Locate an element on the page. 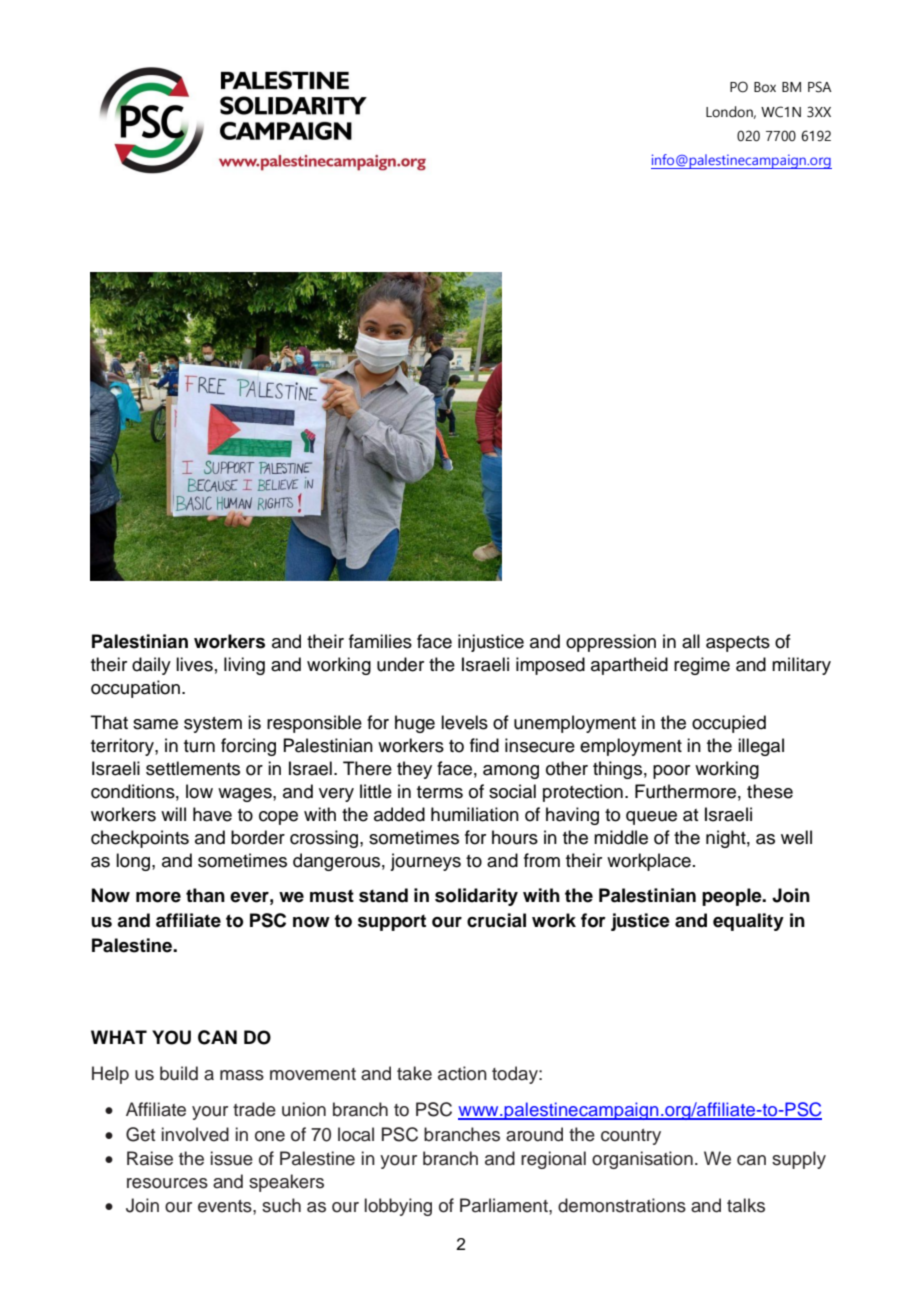 The width and height of the document is (924, 1308). all is located at coordinates (691, 641).
